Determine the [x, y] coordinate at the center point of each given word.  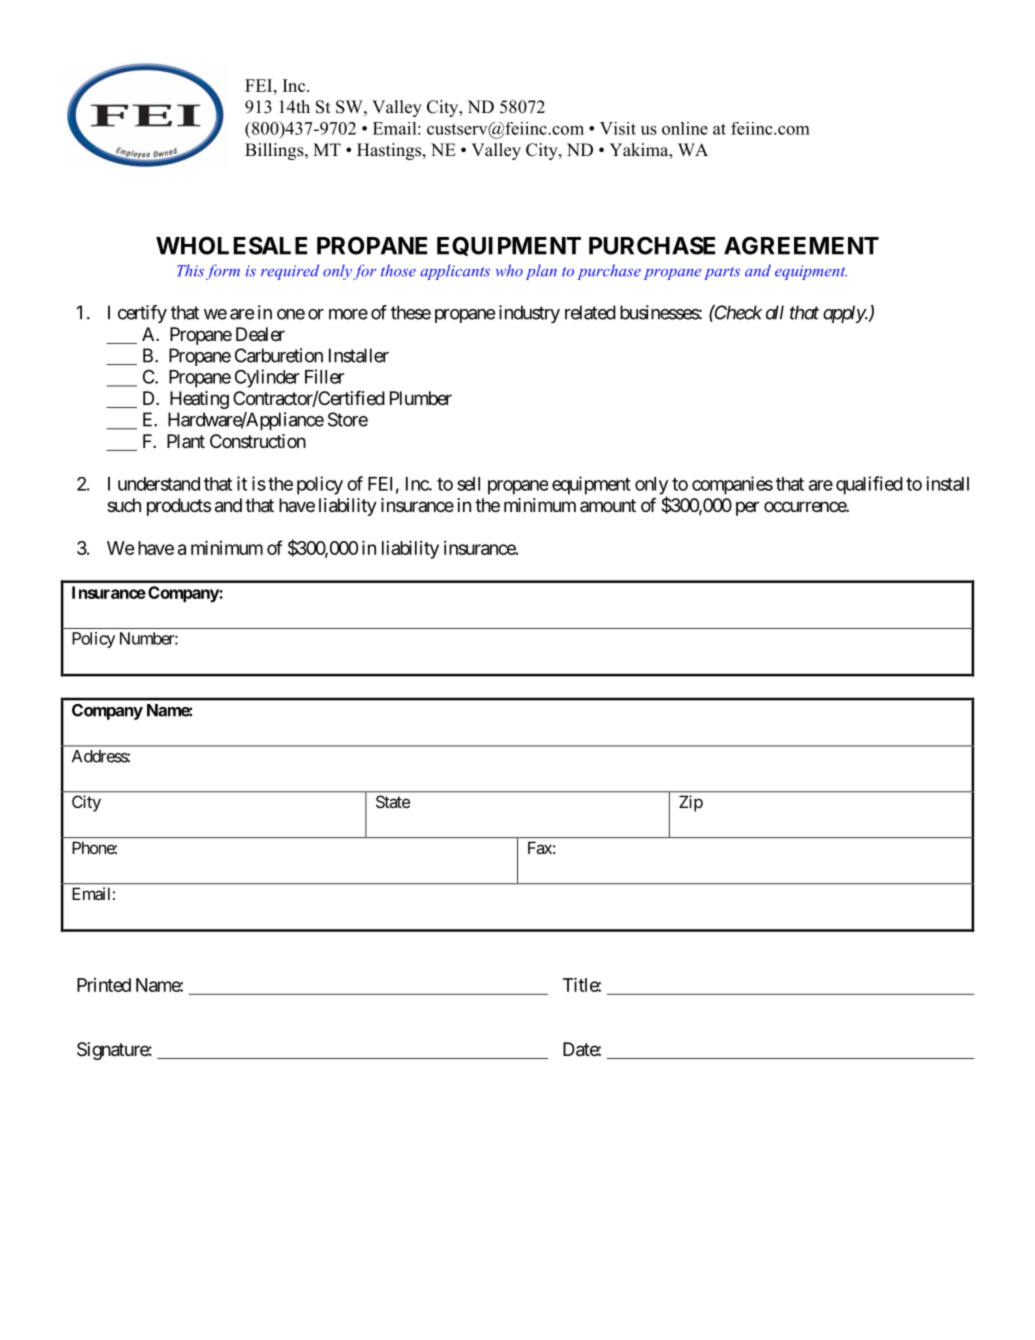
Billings [275, 151]
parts [722, 273]
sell [468, 484]
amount [608, 505]
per [747, 508]
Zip [691, 803]
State [393, 801]
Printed [104, 985]
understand [159, 484]
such [124, 505]
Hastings [390, 151]
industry [529, 314]
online [685, 128]
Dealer [260, 334]
